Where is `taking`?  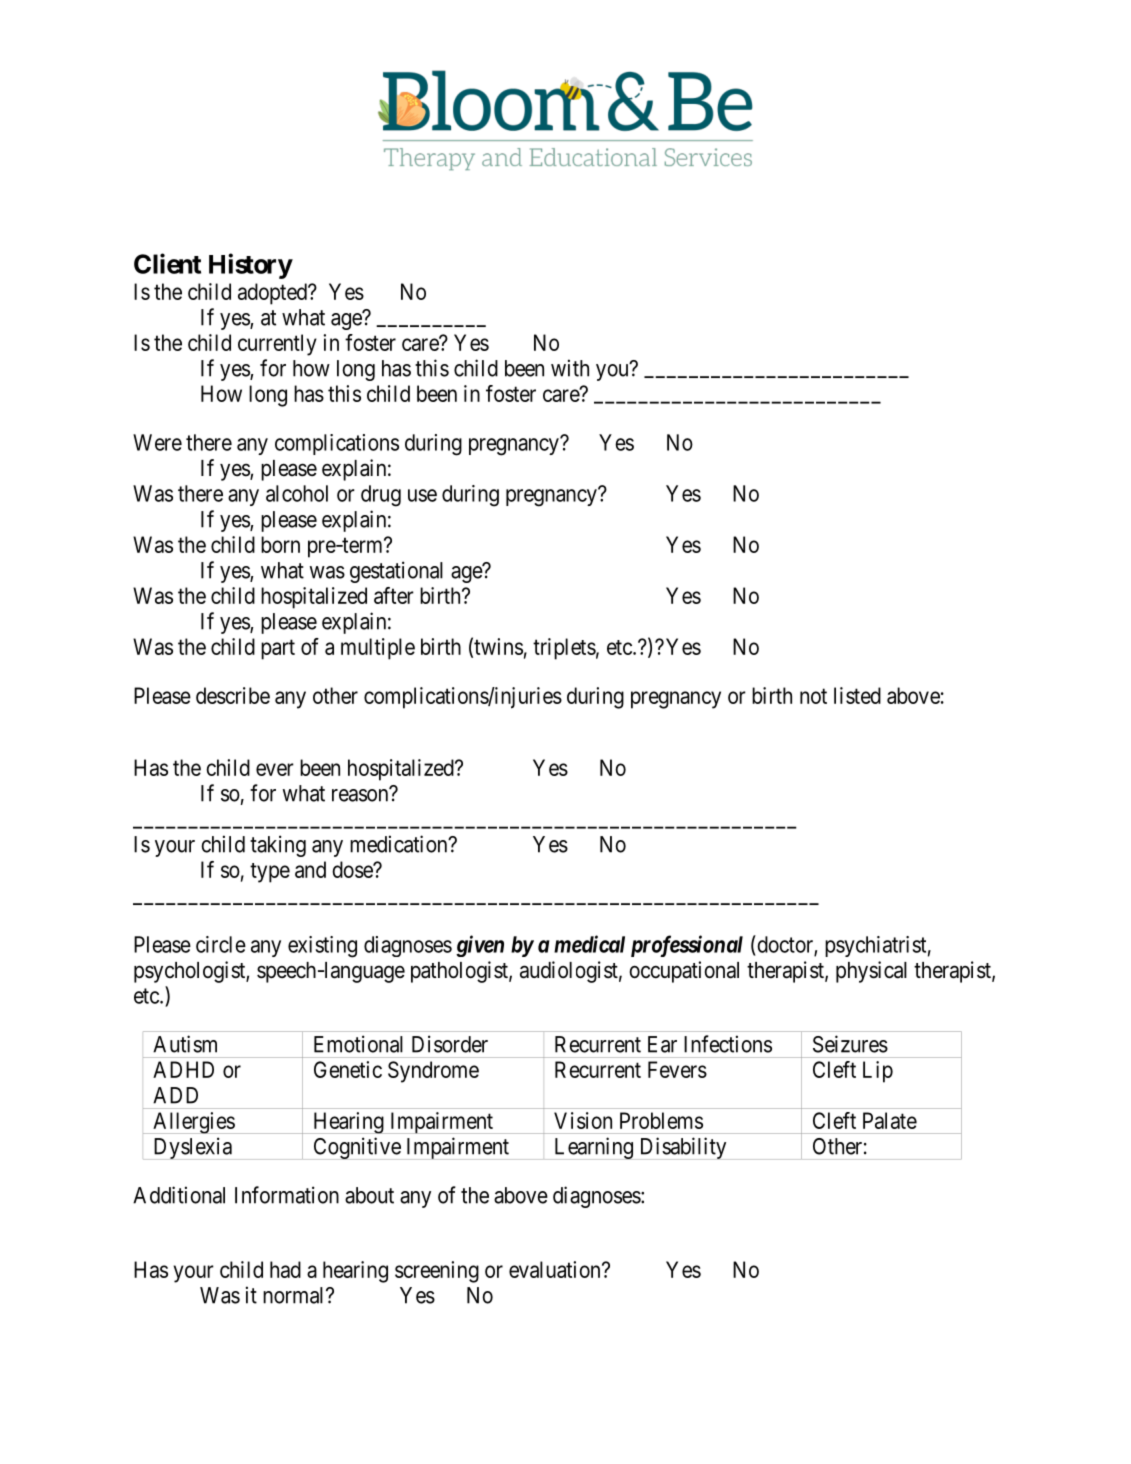
taking is located at coordinates (278, 846).
